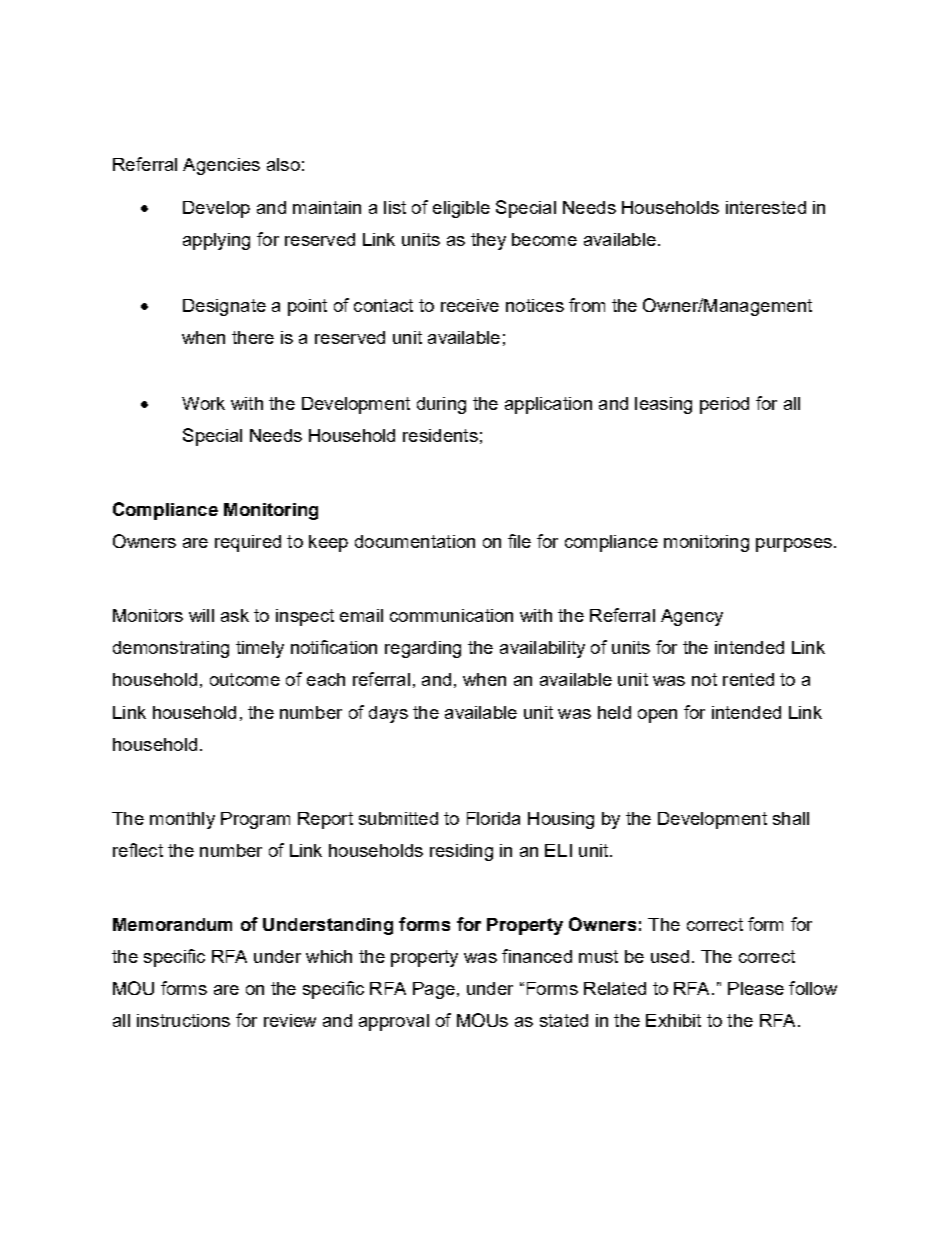  Describe the element at coordinates (692, 617) in the image. I see `Agency` at that location.
